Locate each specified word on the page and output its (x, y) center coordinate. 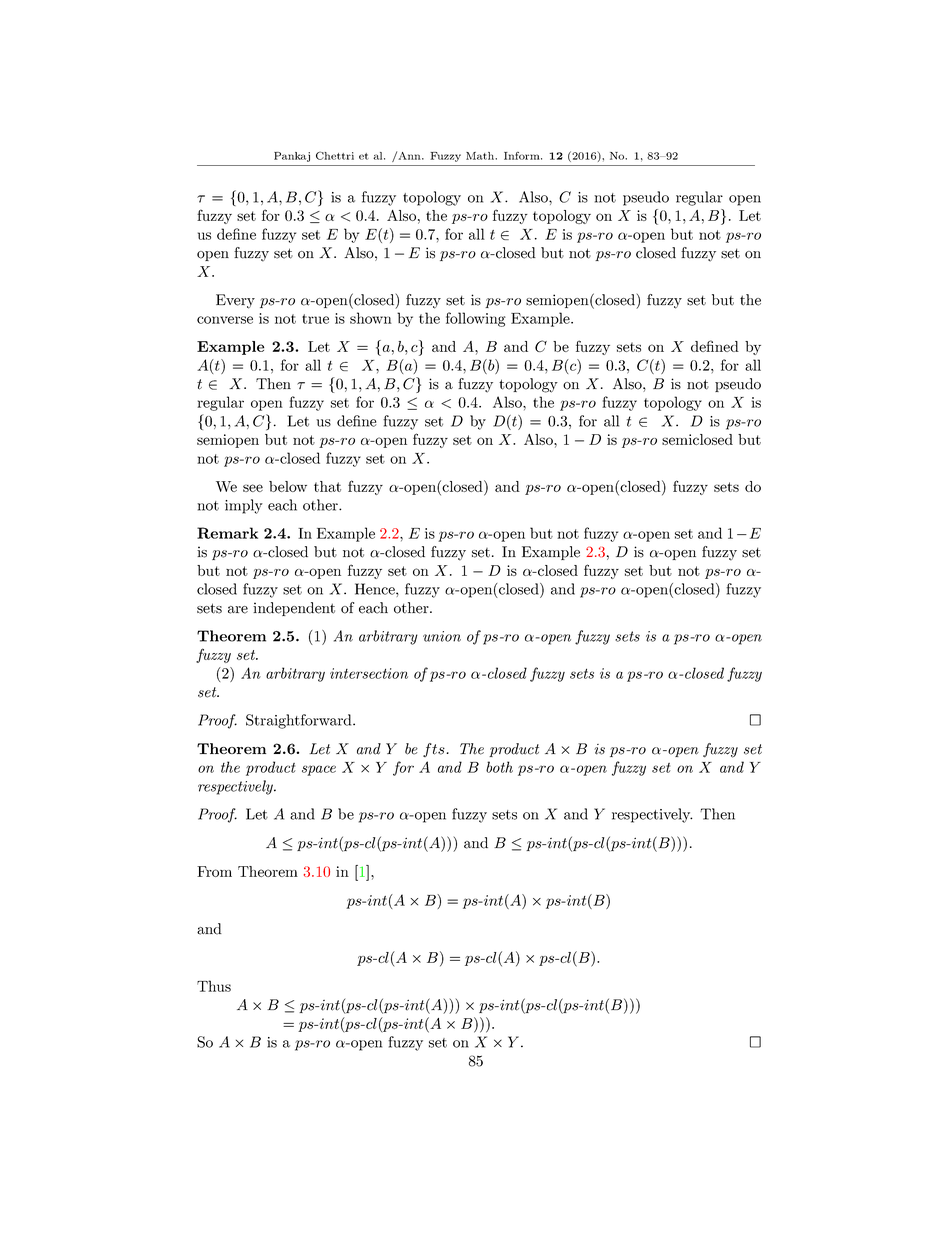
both (499, 767)
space (319, 770)
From (214, 871)
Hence (376, 589)
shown (371, 318)
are (238, 610)
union (442, 636)
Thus (214, 986)
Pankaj (292, 157)
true (315, 319)
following (476, 319)
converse (225, 320)
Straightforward (300, 721)
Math (481, 156)
